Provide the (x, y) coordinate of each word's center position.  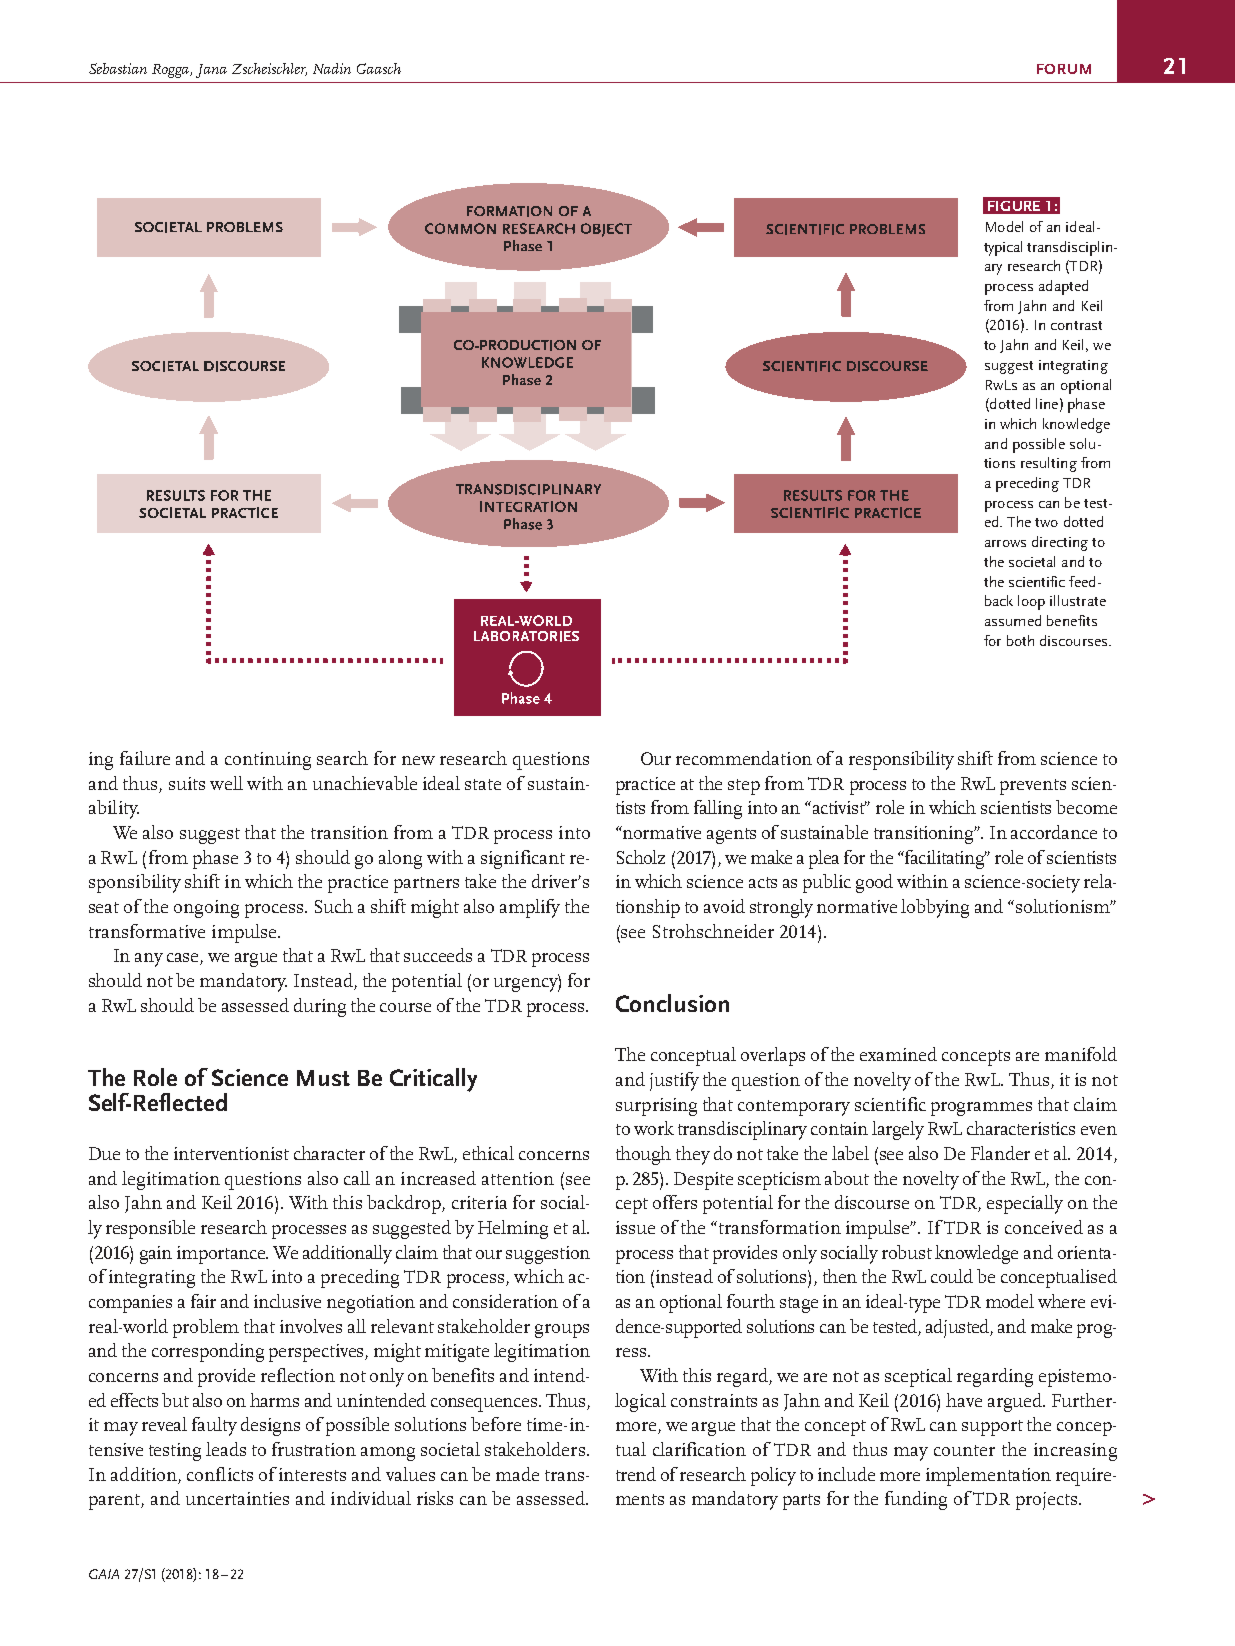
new (418, 760)
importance (222, 1255)
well (226, 783)
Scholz (641, 857)
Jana (211, 71)
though (643, 1155)
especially (1025, 1204)
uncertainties (237, 1498)
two (1046, 522)
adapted (1063, 287)
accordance (1054, 832)
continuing (268, 761)
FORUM (1064, 69)
